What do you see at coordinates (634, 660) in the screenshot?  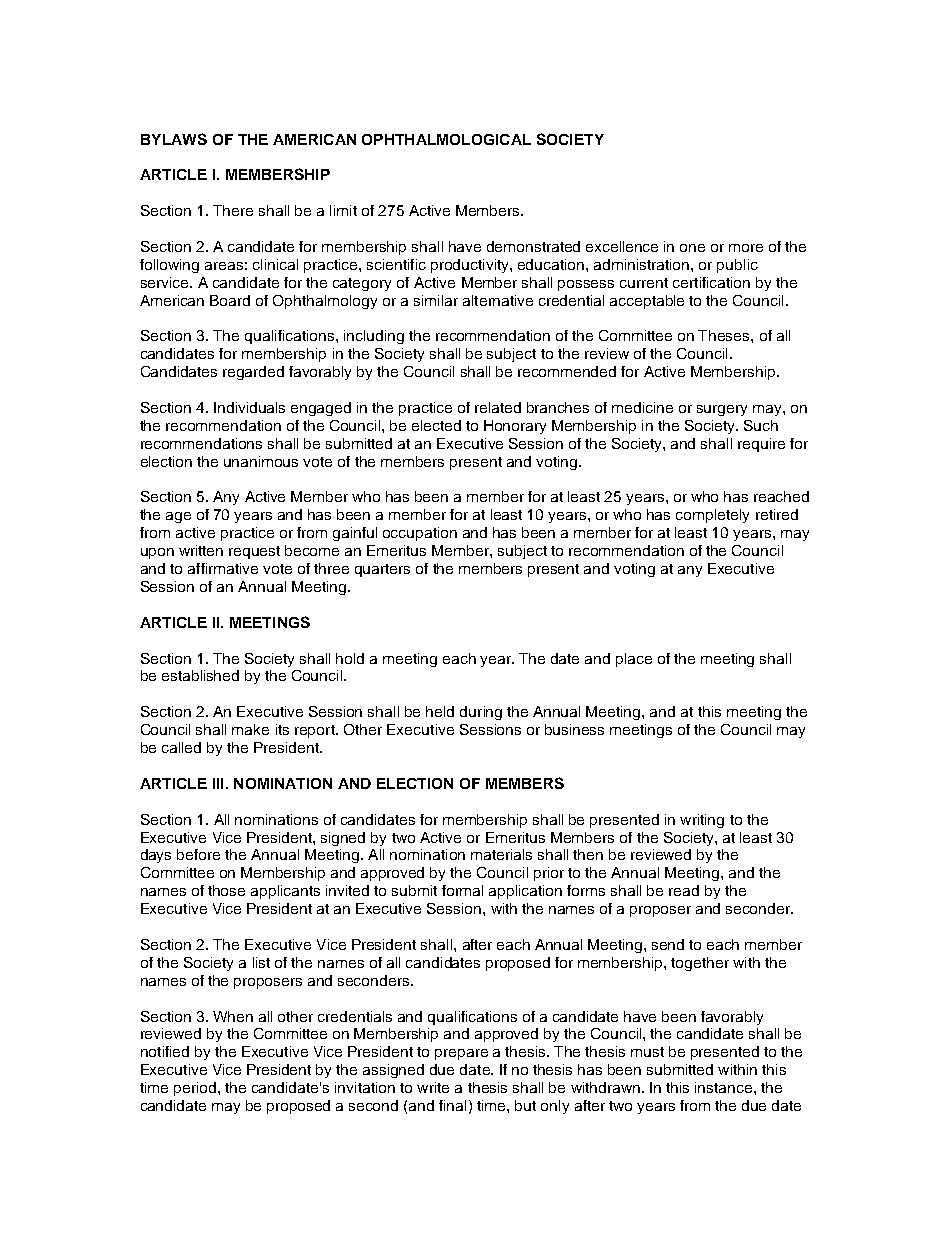 I see `place` at bounding box center [634, 660].
